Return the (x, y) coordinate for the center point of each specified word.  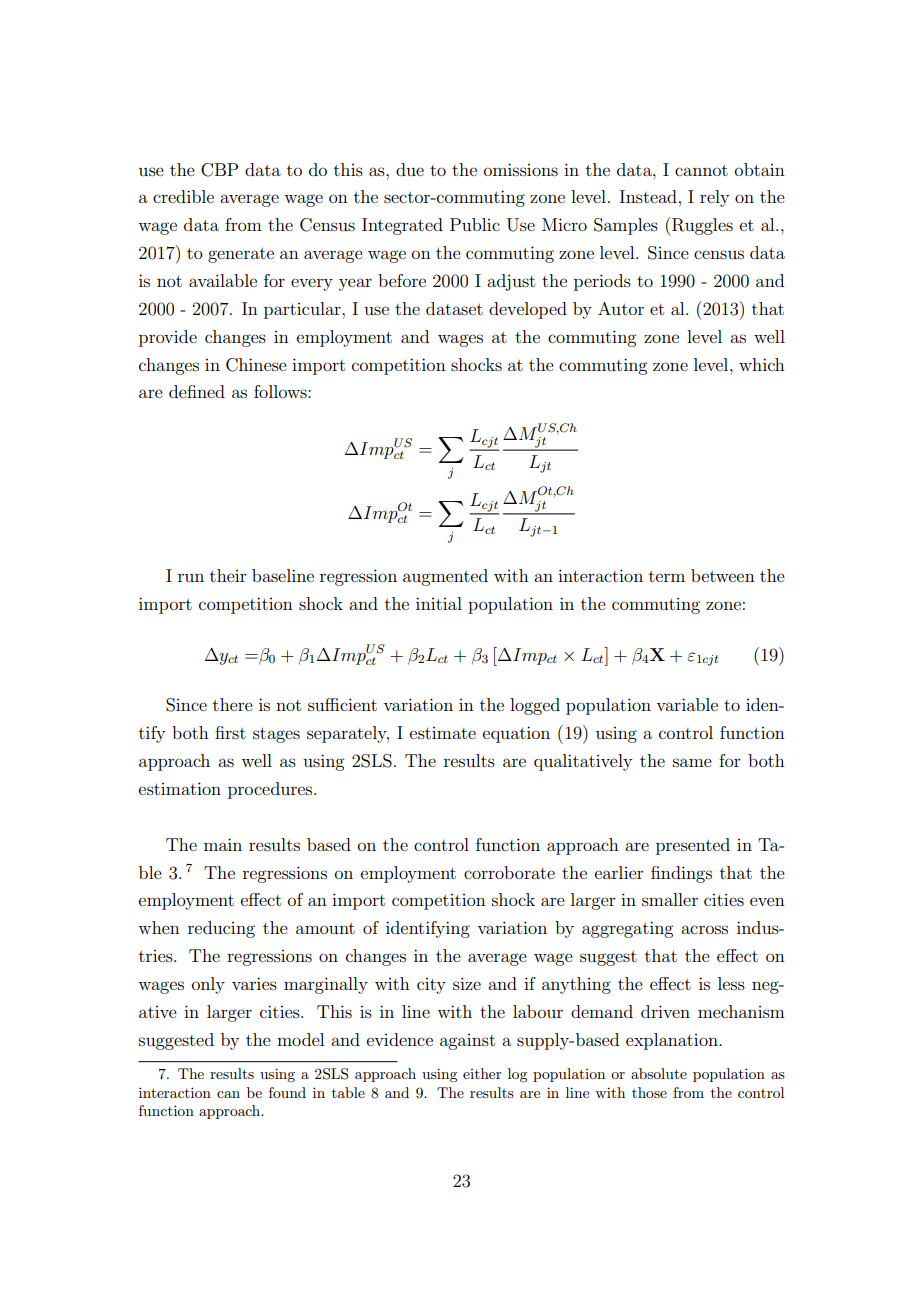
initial (439, 603)
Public (475, 224)
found (287, 1092)
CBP (219, 170)
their (228, 575)
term (667, 576)
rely (714, 198)
